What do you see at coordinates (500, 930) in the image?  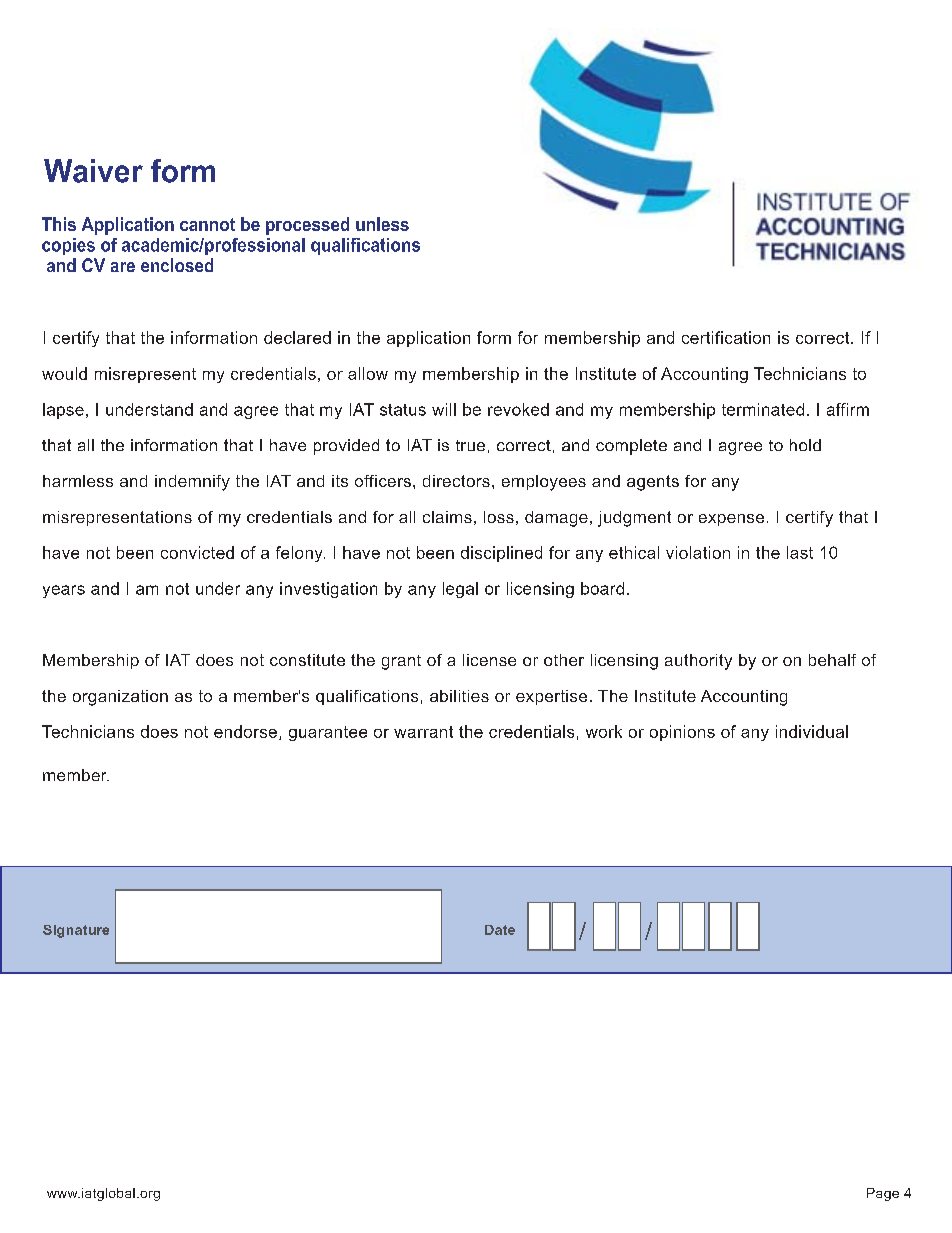 I see `Date` at bounding box center [500, 930].
